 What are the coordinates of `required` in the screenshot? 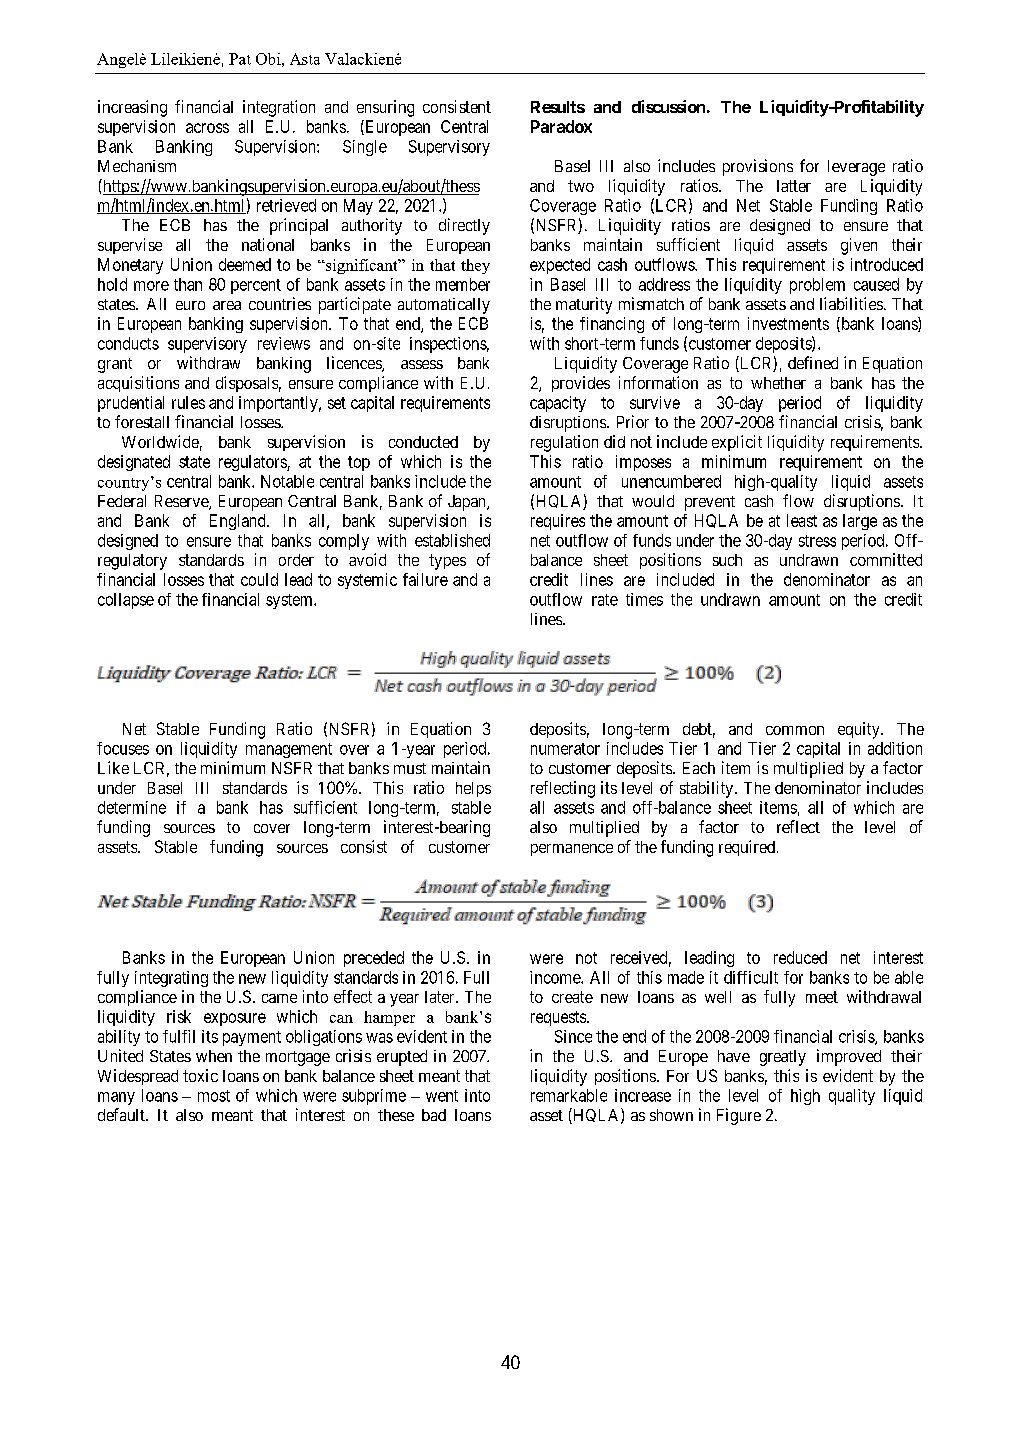 It's located at (747, 848).
